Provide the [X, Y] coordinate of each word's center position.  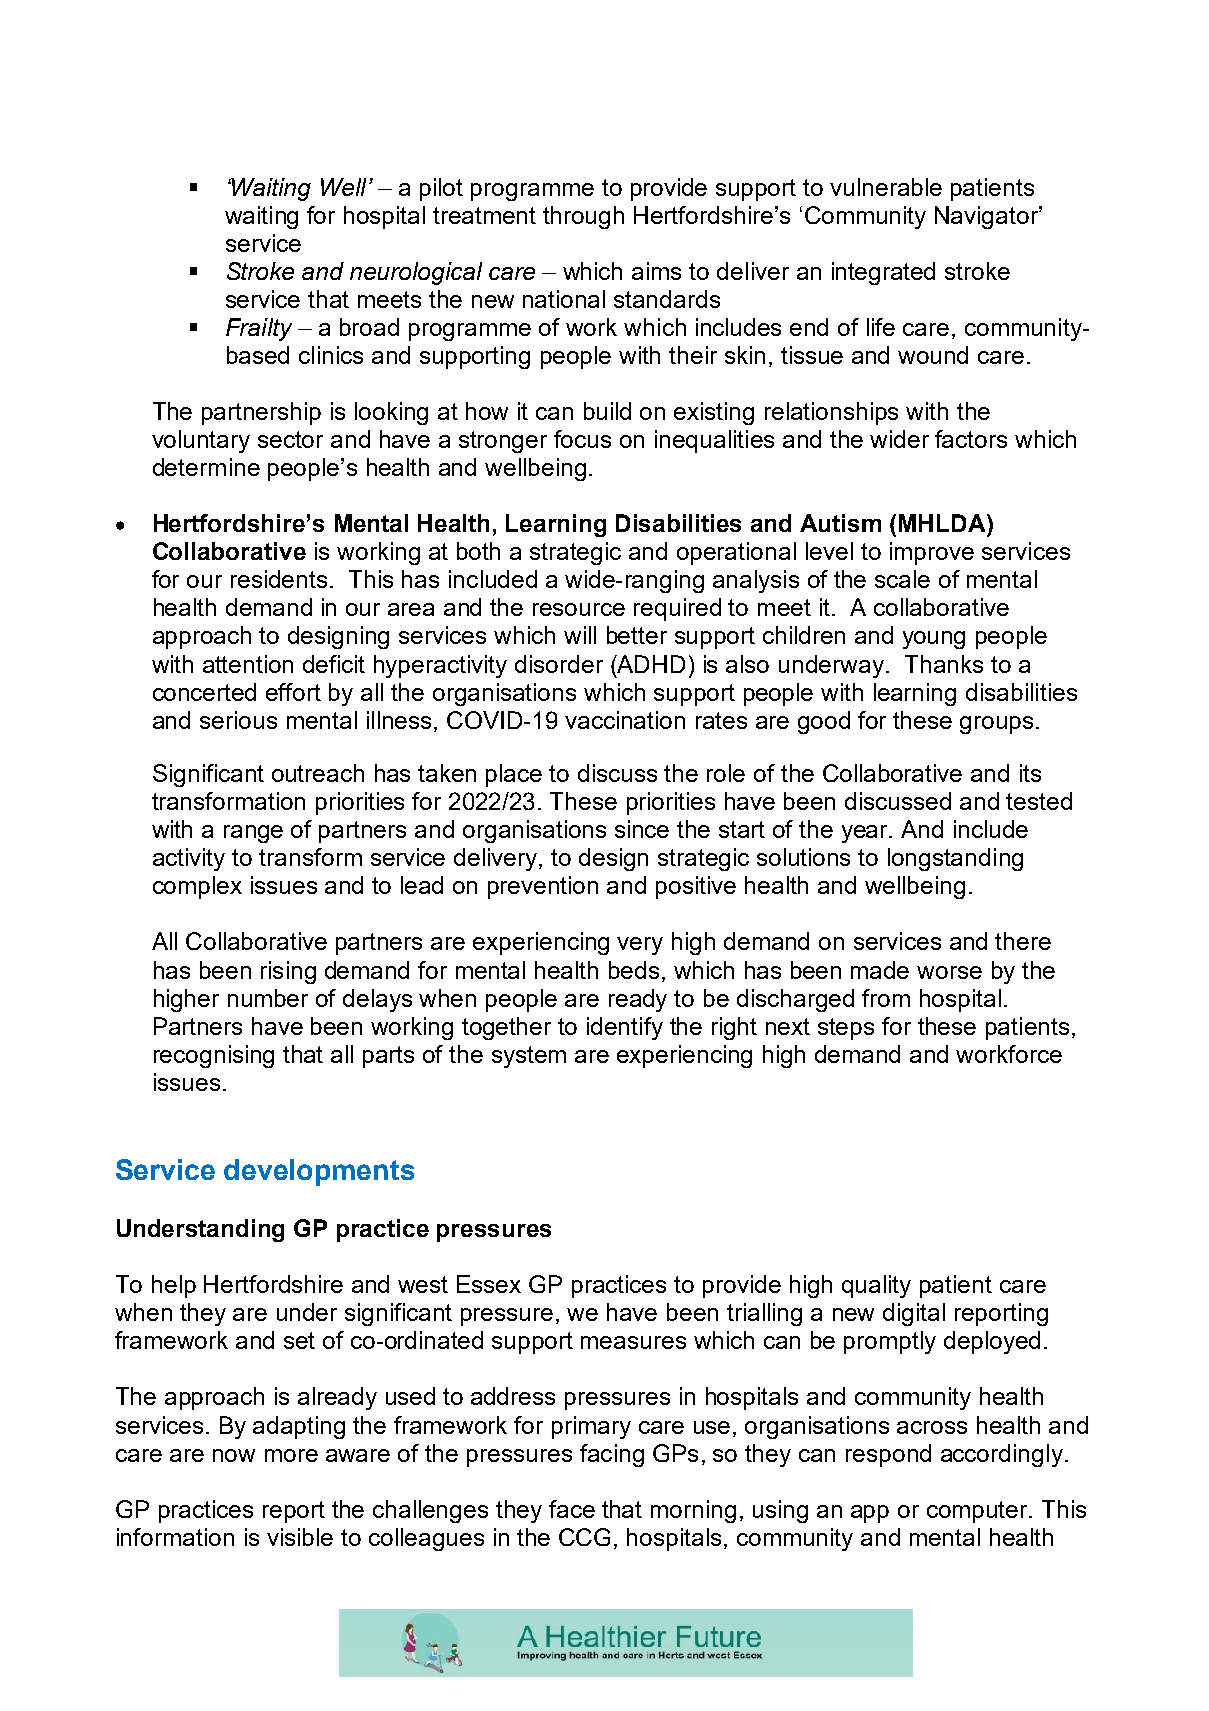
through [583, 217]
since [642, 829]
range [253, 834]
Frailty [259, 329]
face [572, 1509]
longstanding [955, 859]
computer [978, 1512]
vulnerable [886, 187]
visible [300, 1537]
